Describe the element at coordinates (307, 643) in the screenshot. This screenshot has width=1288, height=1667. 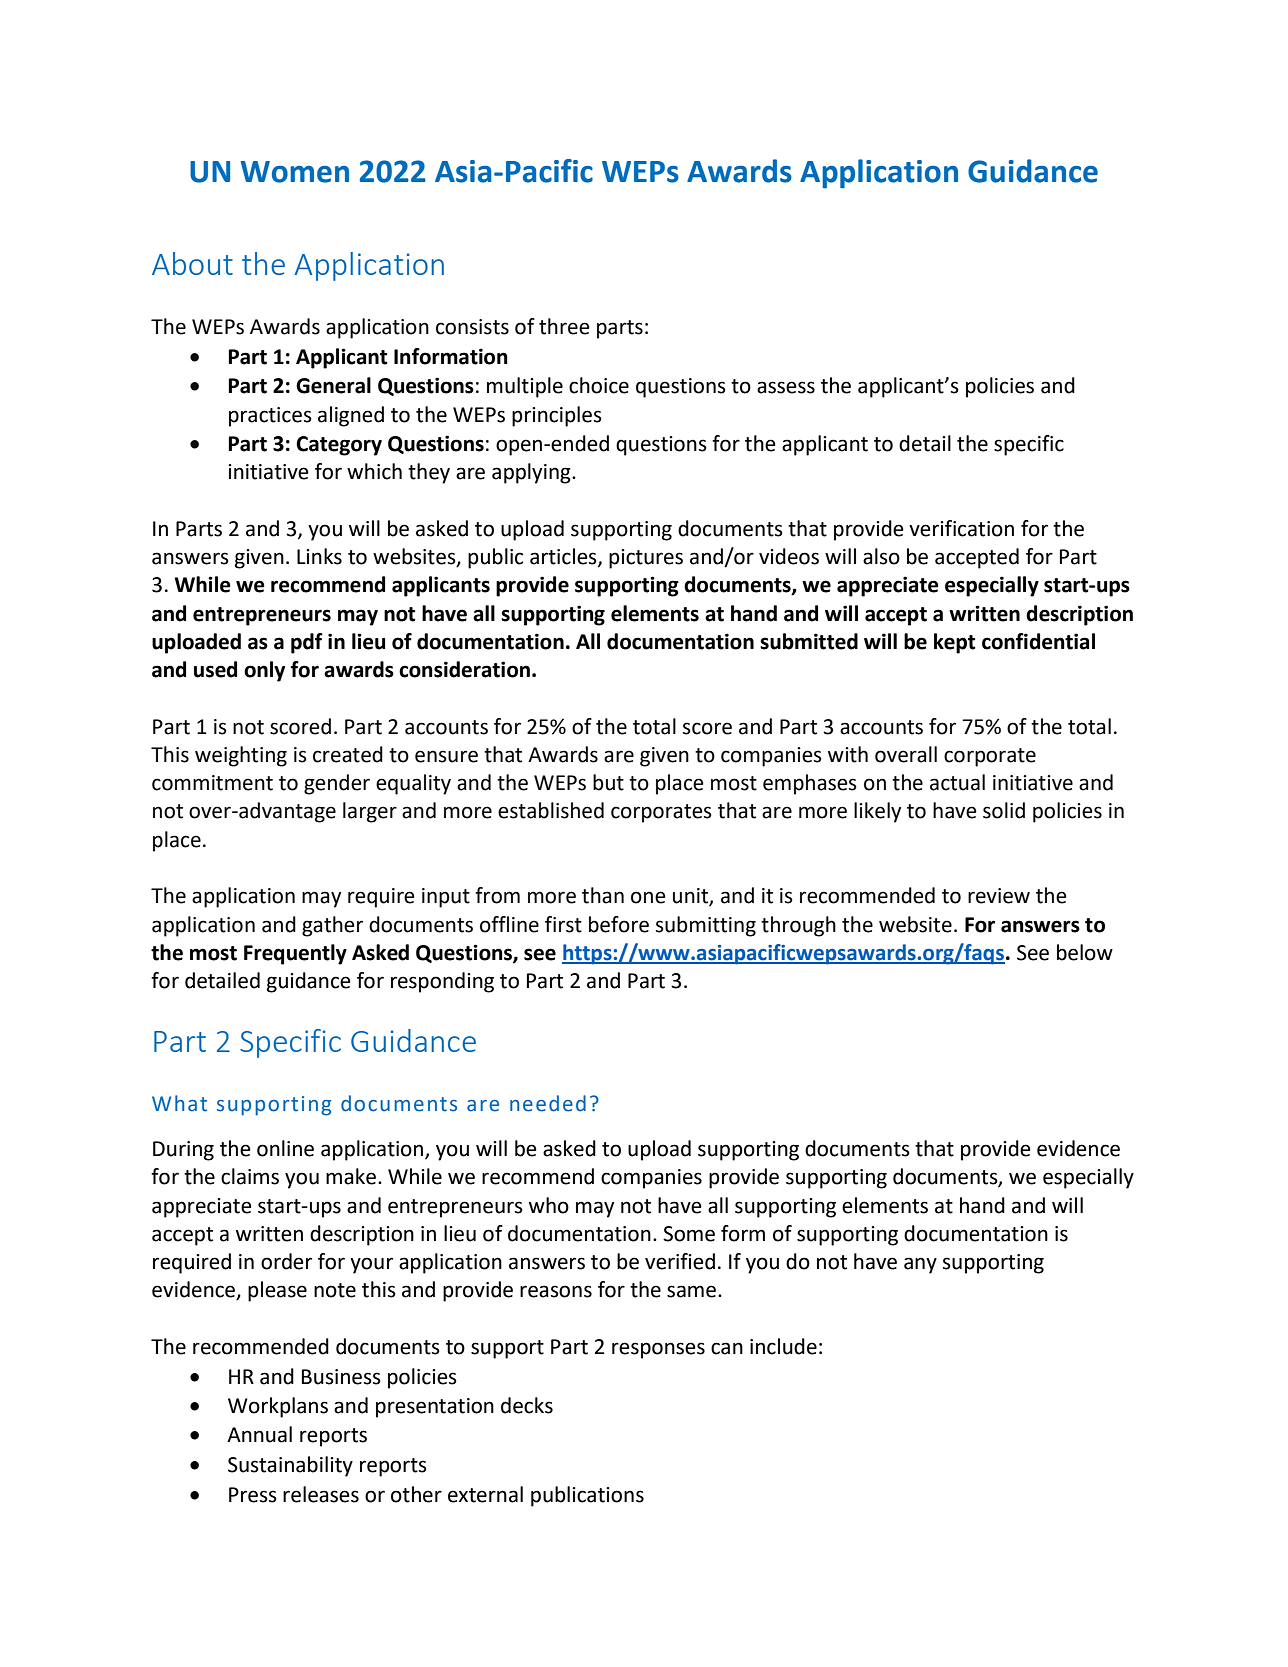
I see `pdf` at that location.
